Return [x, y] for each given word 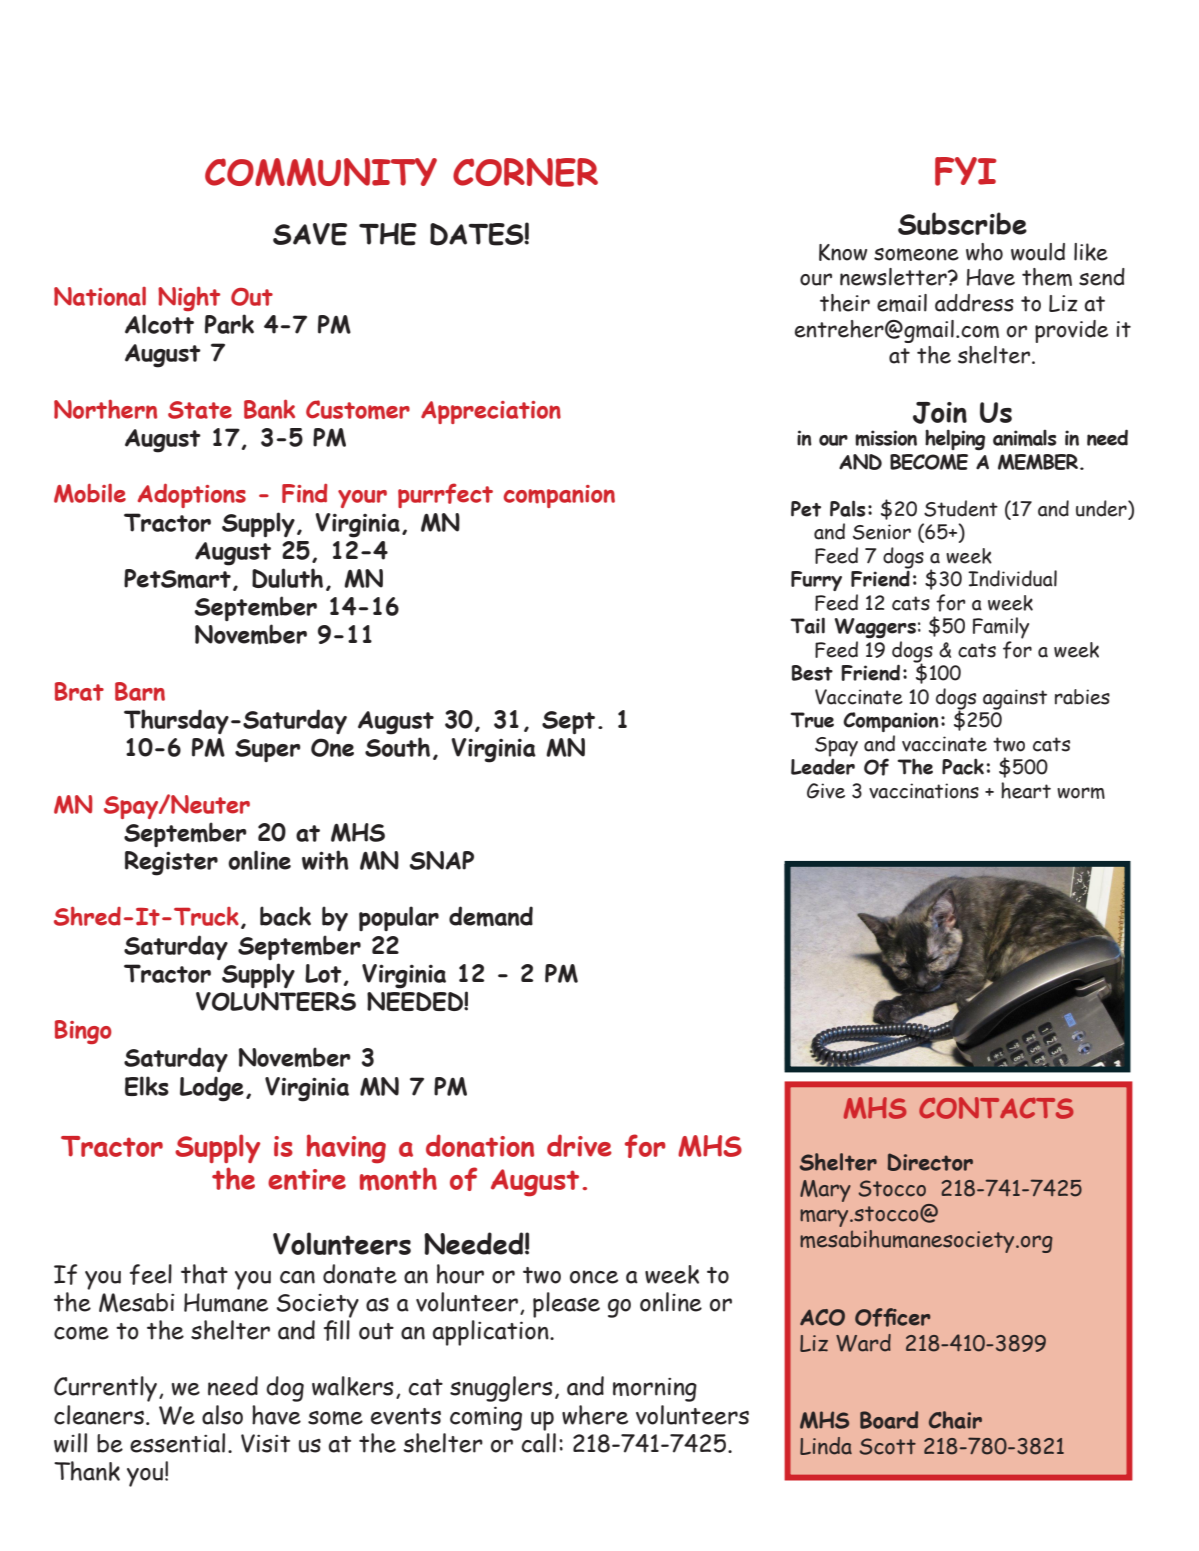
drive [579, 1145]
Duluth [287, 578]
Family [1001, 628]
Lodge [212, 1089]
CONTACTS [996, 1108]
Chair [955, 1420]
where [595, 1415]
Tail [807, 625]
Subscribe [962, 223]
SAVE [310, 234]
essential [177, 1443]
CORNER [525, 172]
